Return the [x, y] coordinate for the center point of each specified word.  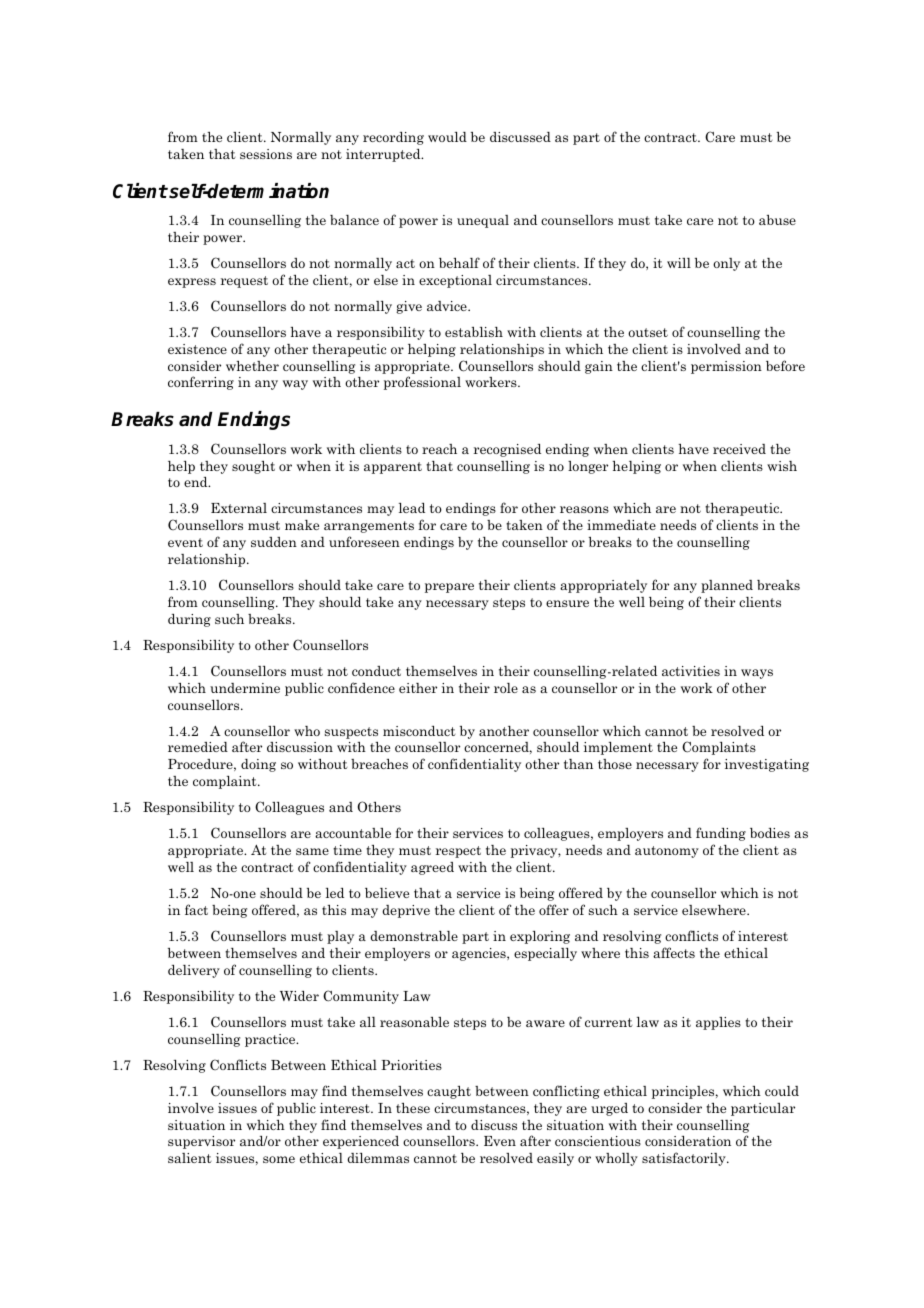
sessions [266, 154]
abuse [777, 220]
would [447, 137]
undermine [245, 688]
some [279, 1159]
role [506, 688]
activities [691, 671]
